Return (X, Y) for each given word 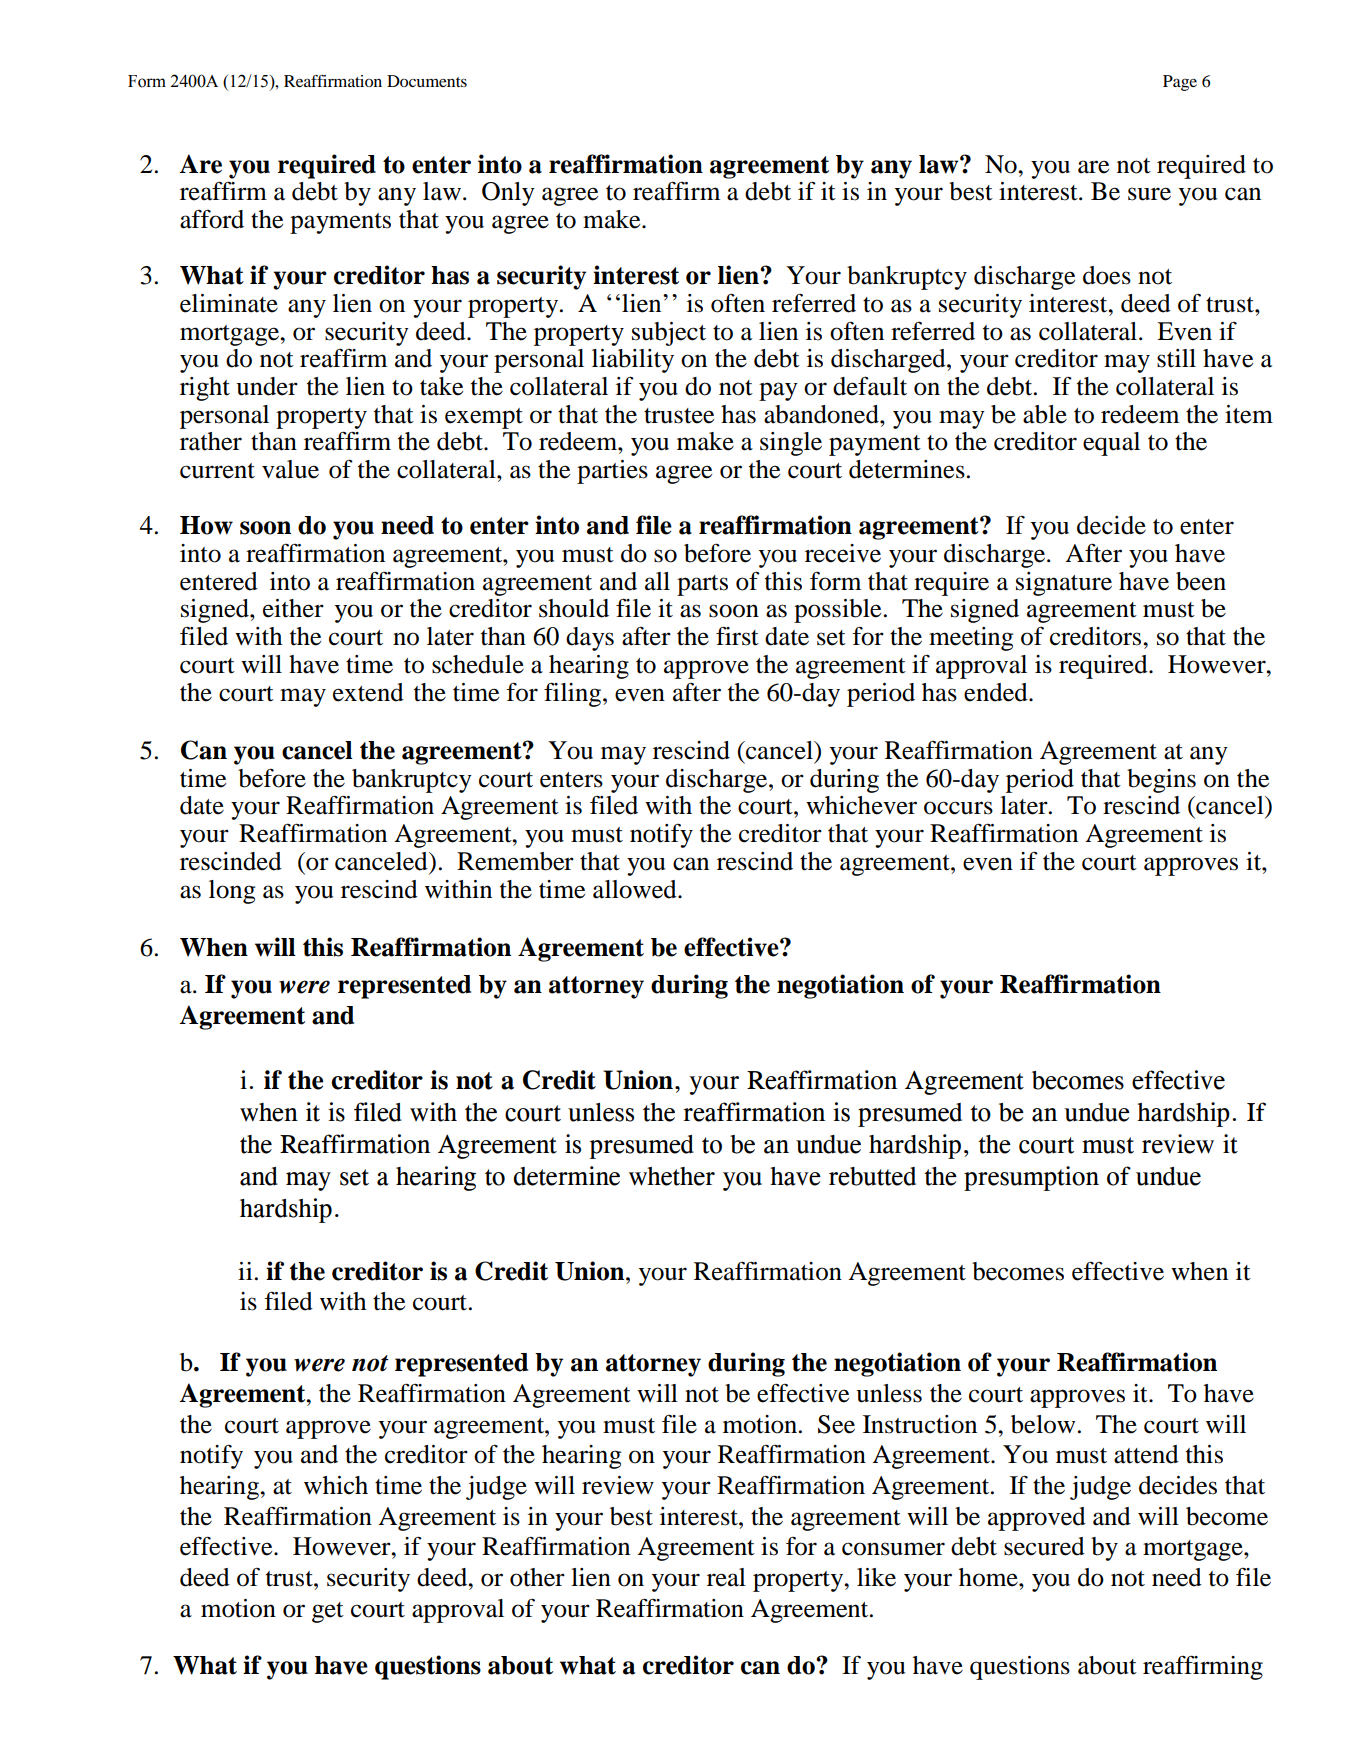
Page (1180, 83)
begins (1161, 781)
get (328, 1612)
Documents (427, 81)
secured (1044, 1546)
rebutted (872, 1176)
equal (1111, 444)
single (791, 444)
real (726, 1577)
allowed (636, 889)
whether (672, 1176)
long (232, 892)
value (290, 469)
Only (508, 194)
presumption (1031, 1178)
